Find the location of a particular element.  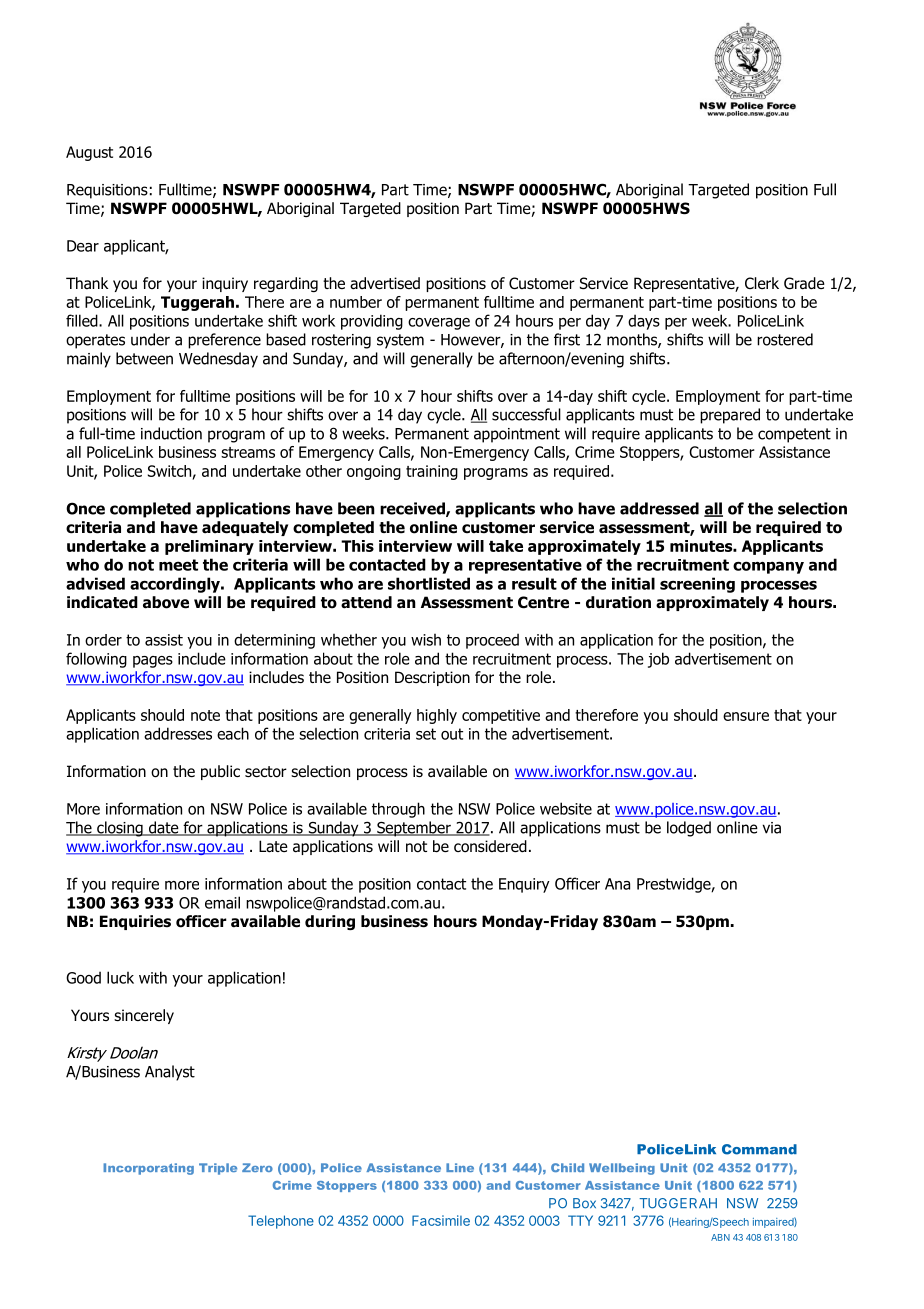

lodged is located at coordinates (689, 829).
